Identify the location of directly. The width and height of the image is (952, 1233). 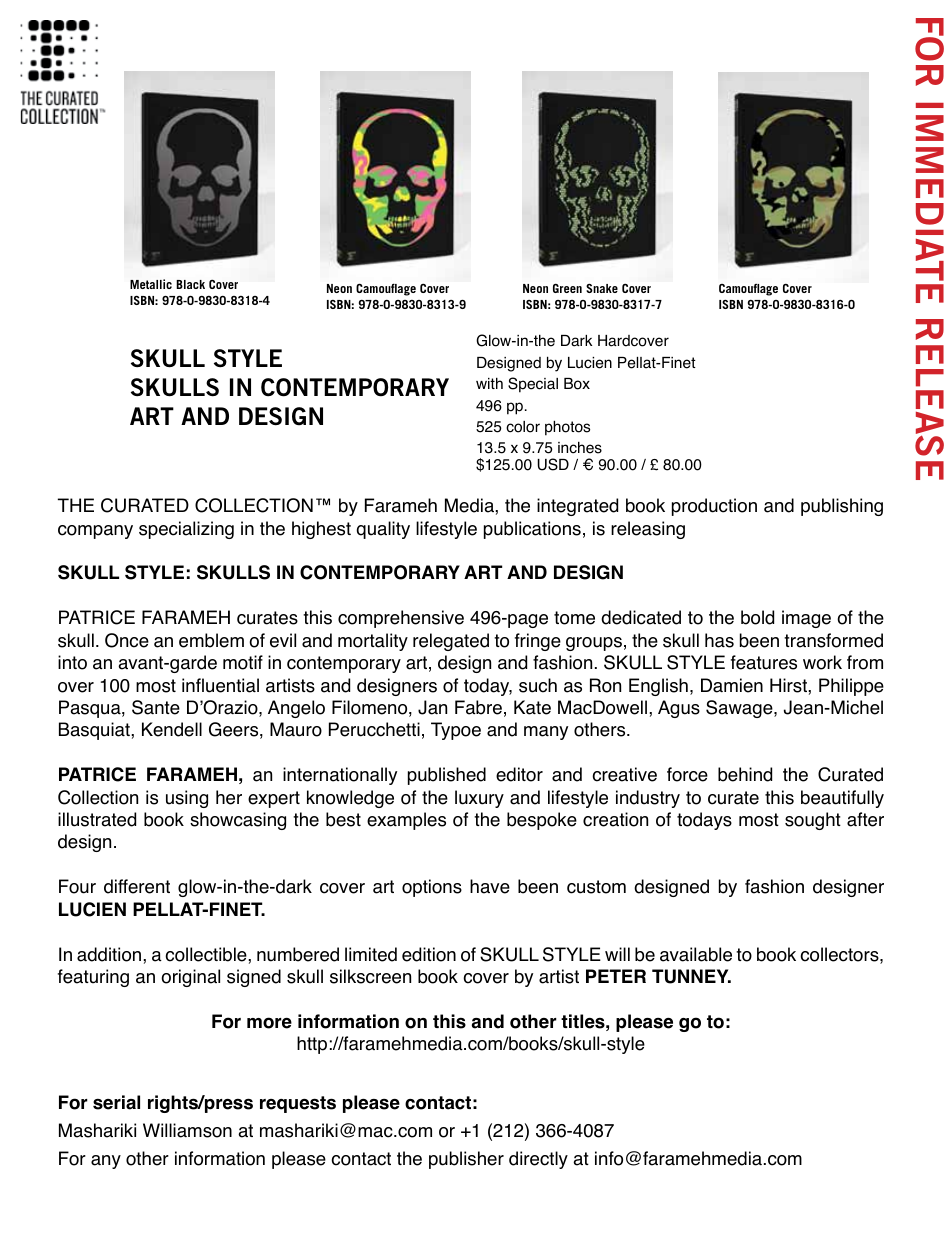
(538, 1160).
